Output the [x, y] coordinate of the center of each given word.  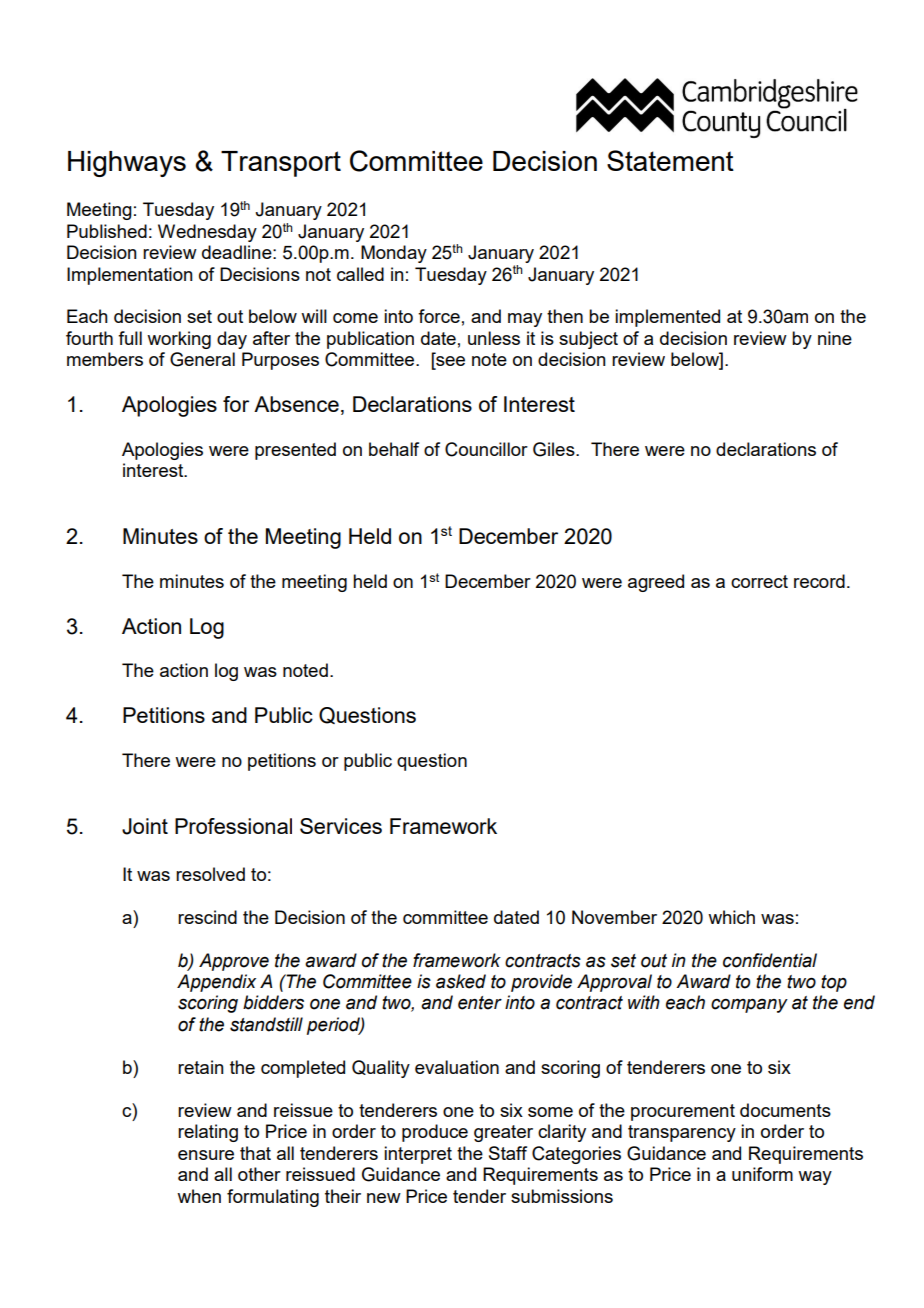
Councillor [486, 449]
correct [759, 581]
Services [341, 826]
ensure [206, 1155]
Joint [145, 826]
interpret [418, 1155]
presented [295, 451]
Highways [127, 164]
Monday [394, 254]
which [731, 917]
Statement [670, 160]
